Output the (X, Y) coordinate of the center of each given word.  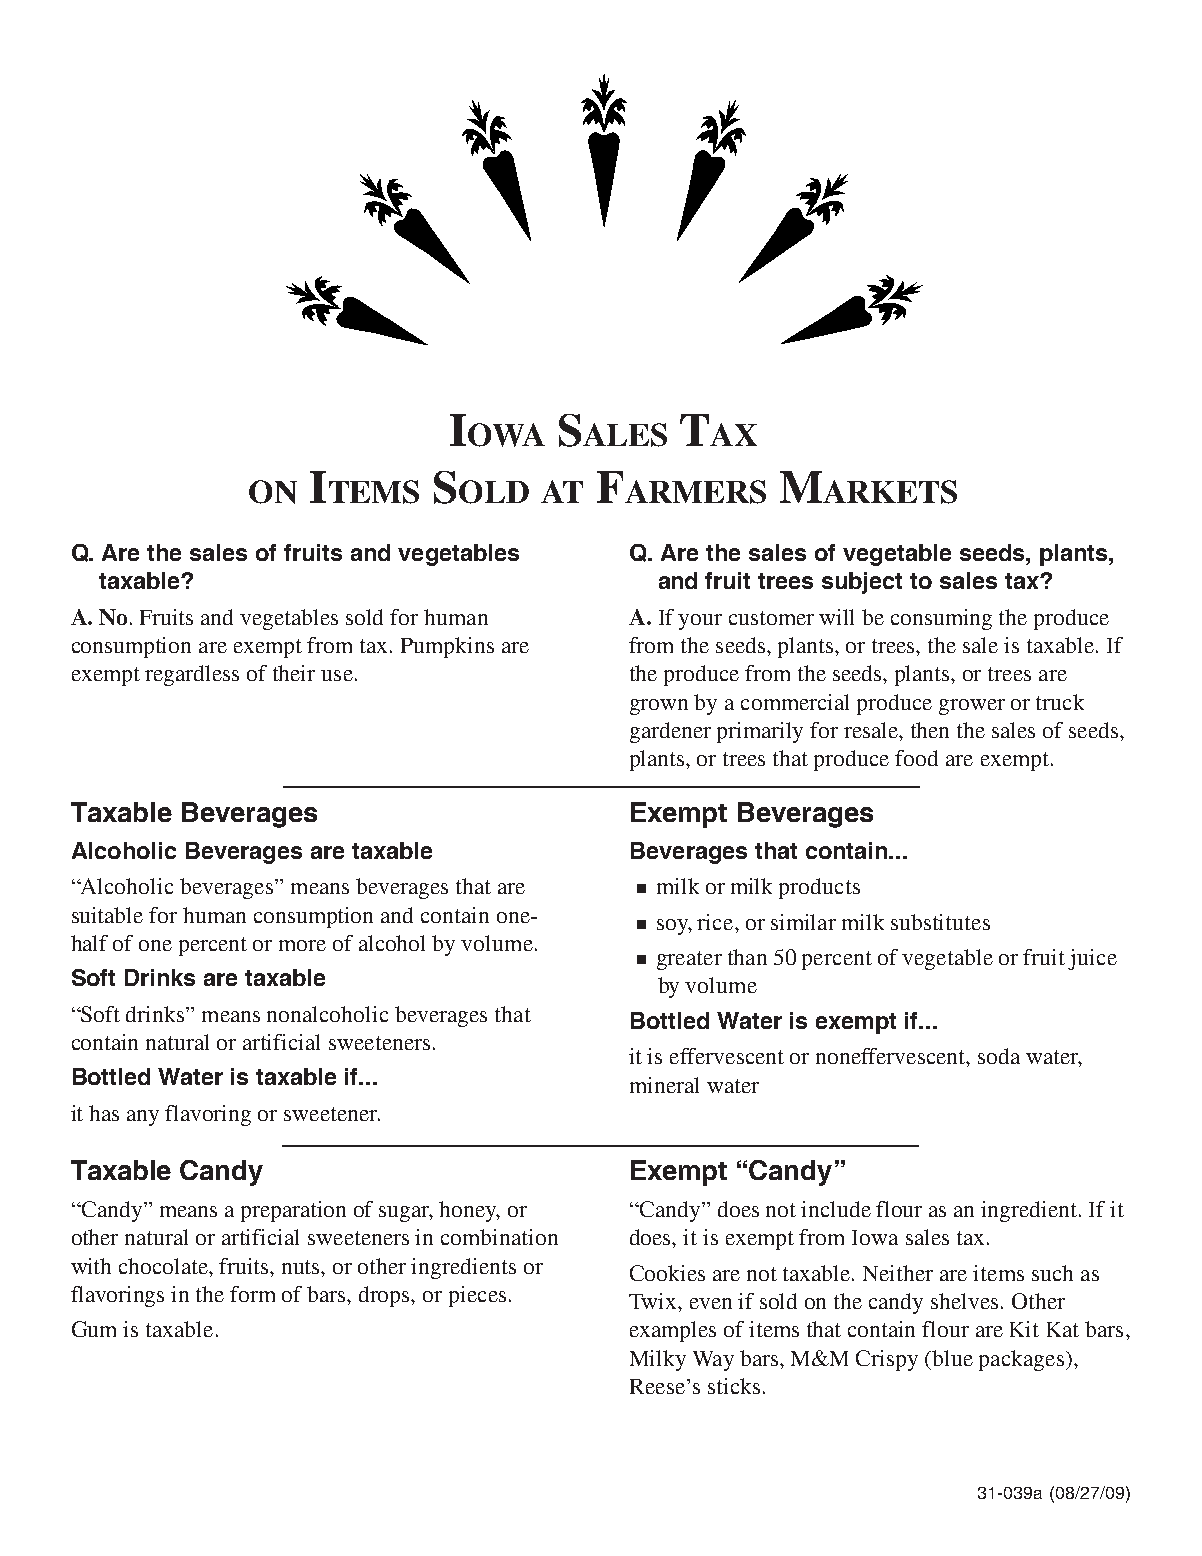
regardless (192, 675)
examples (673, 1331)
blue (951, 1358)
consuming (941, 619)
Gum (94, 1329)
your (700, 622)
